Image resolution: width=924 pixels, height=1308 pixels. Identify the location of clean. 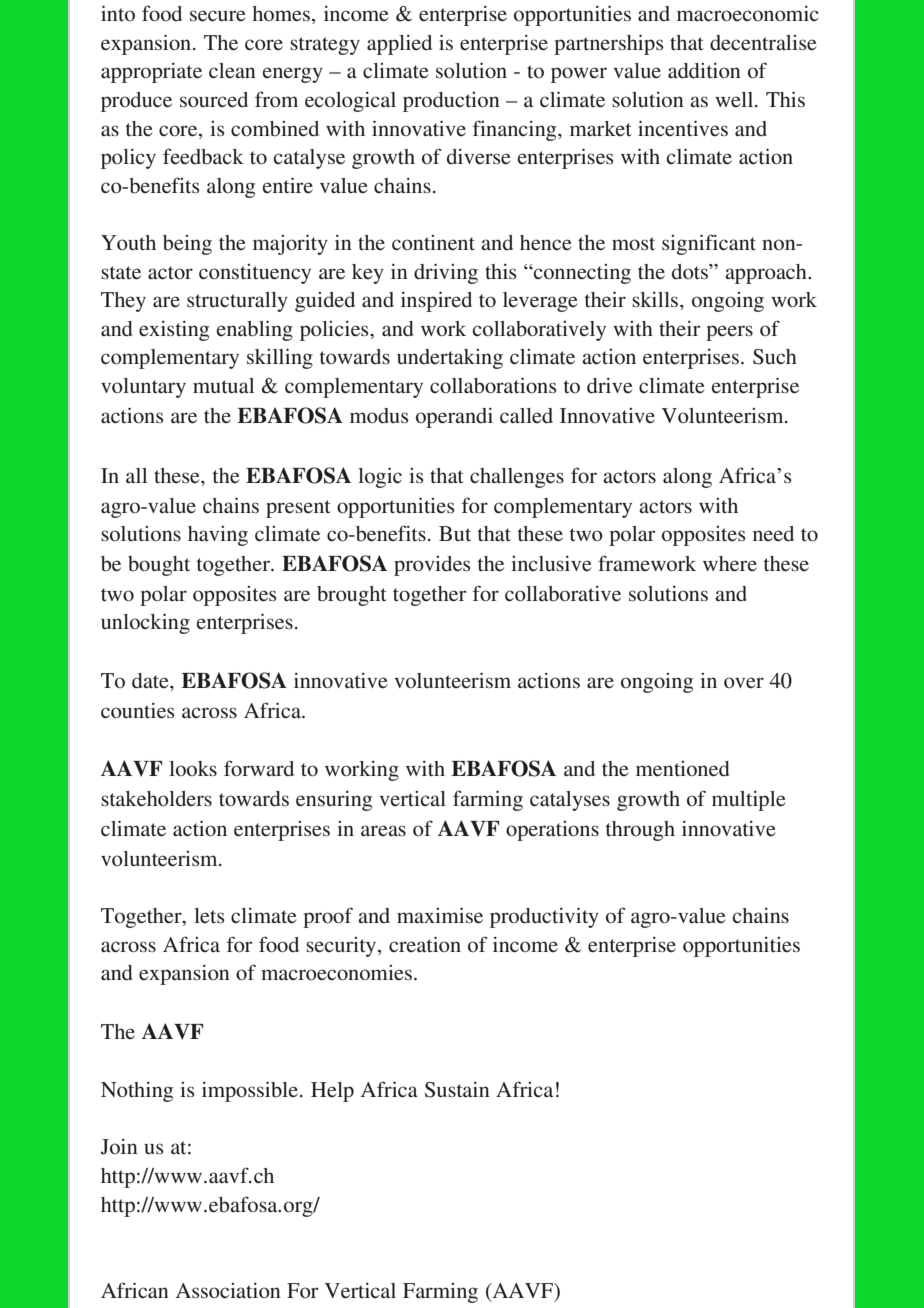
(232, 71).
